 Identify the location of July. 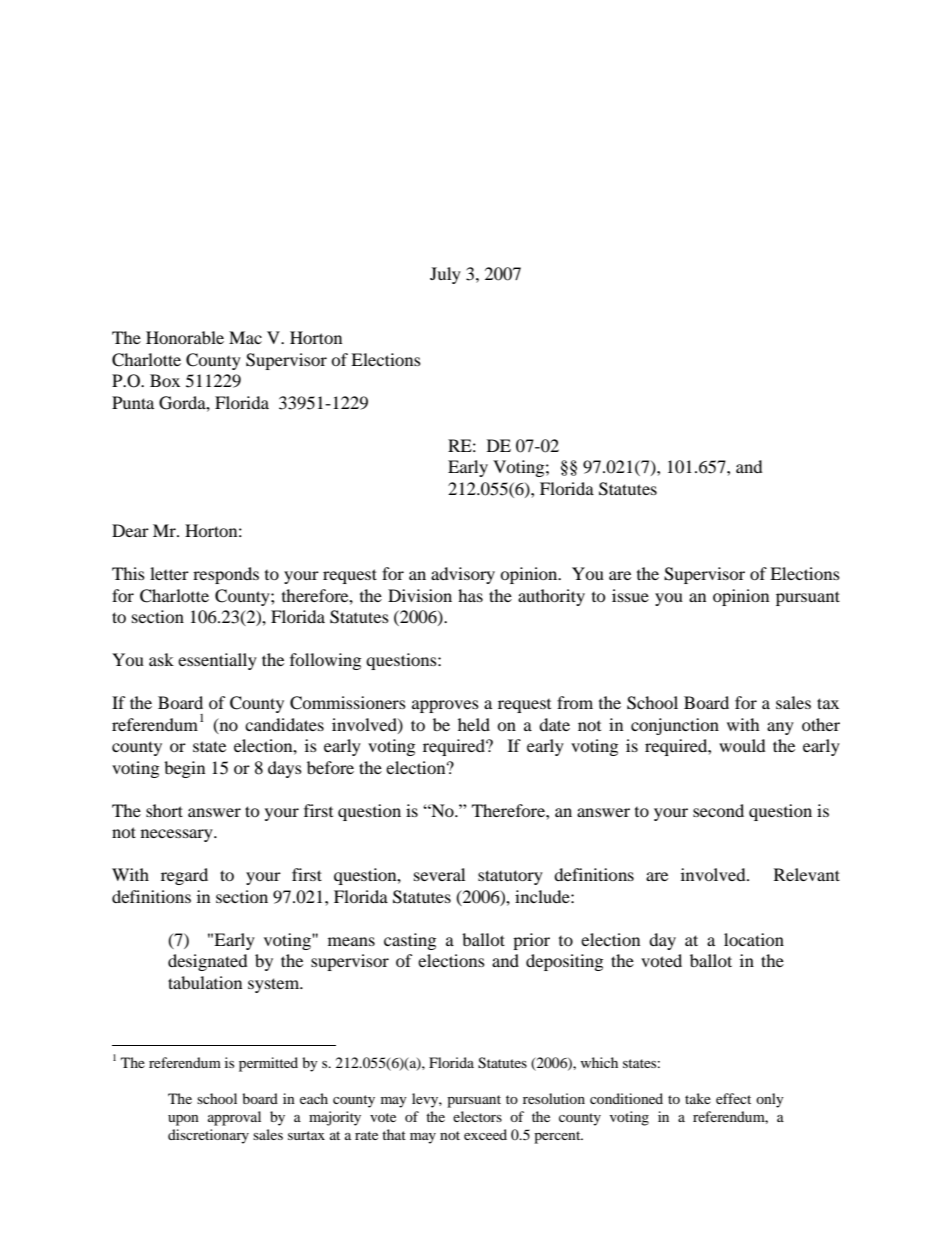
(445, 275).
